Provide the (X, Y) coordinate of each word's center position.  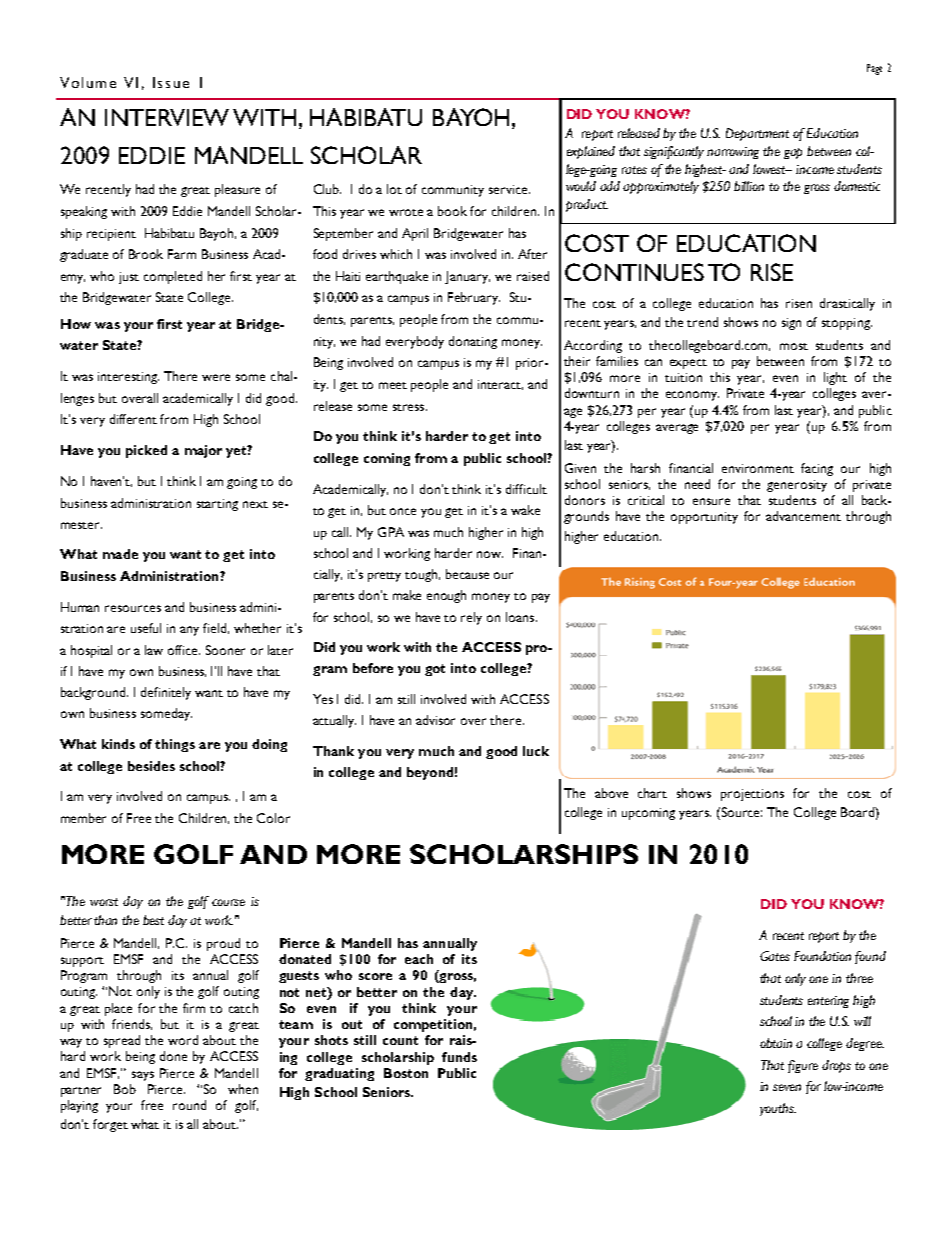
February (474, 298)
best (153, 920)
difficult (526, 489)
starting (217, 505)
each (419, 959)
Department (757, 134)
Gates (775, 956)
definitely (166, 693)
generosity (797, 486)
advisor (435, 720)
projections (752, 795)
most (794, 346)
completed (173, 277)
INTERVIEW (167, 117)
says (143, 1076)
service (509, 189)
